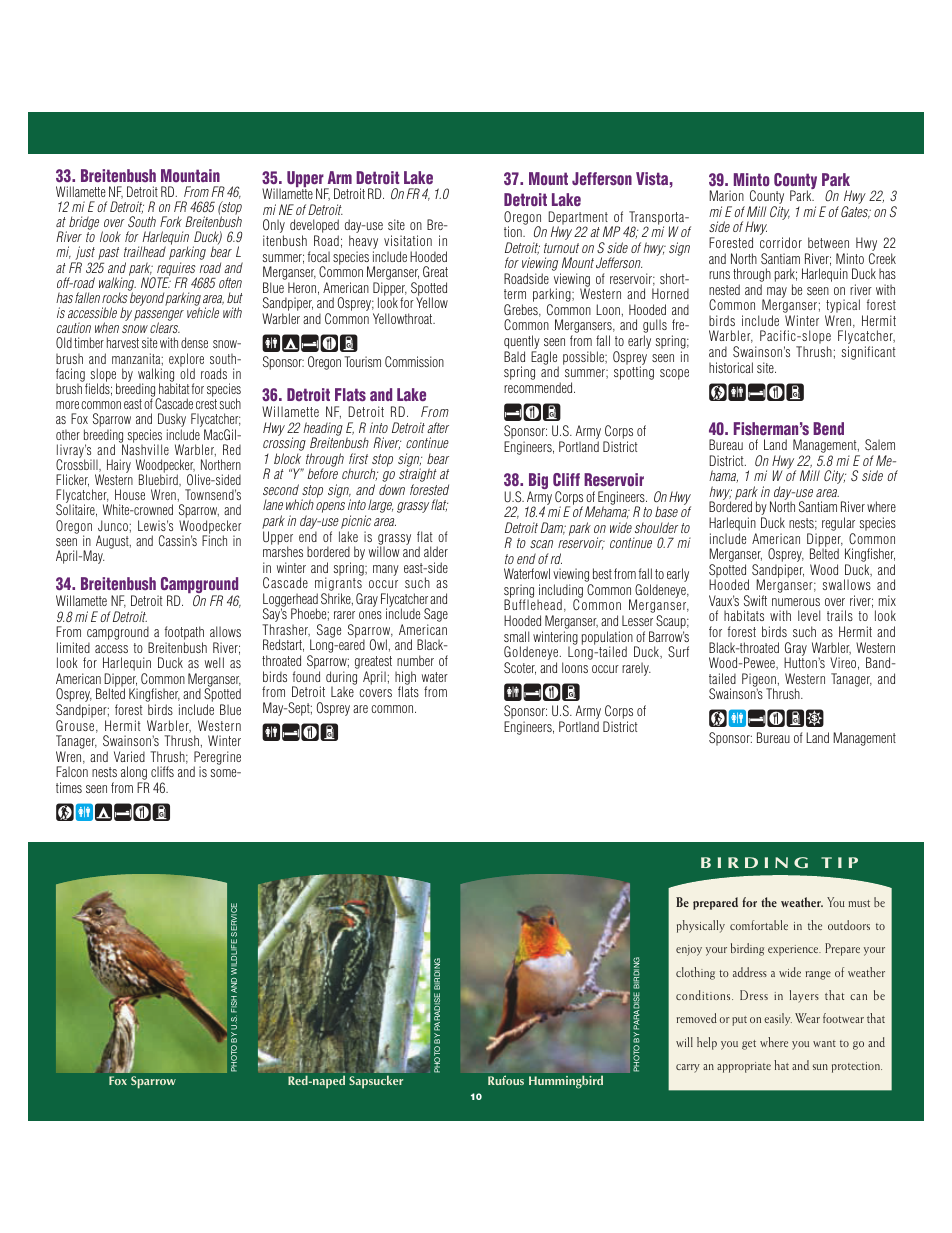 This document has height=1233, width=952. Describe the element at coordinates (506, 1080) in the document. I see `Rufous` at that location.
